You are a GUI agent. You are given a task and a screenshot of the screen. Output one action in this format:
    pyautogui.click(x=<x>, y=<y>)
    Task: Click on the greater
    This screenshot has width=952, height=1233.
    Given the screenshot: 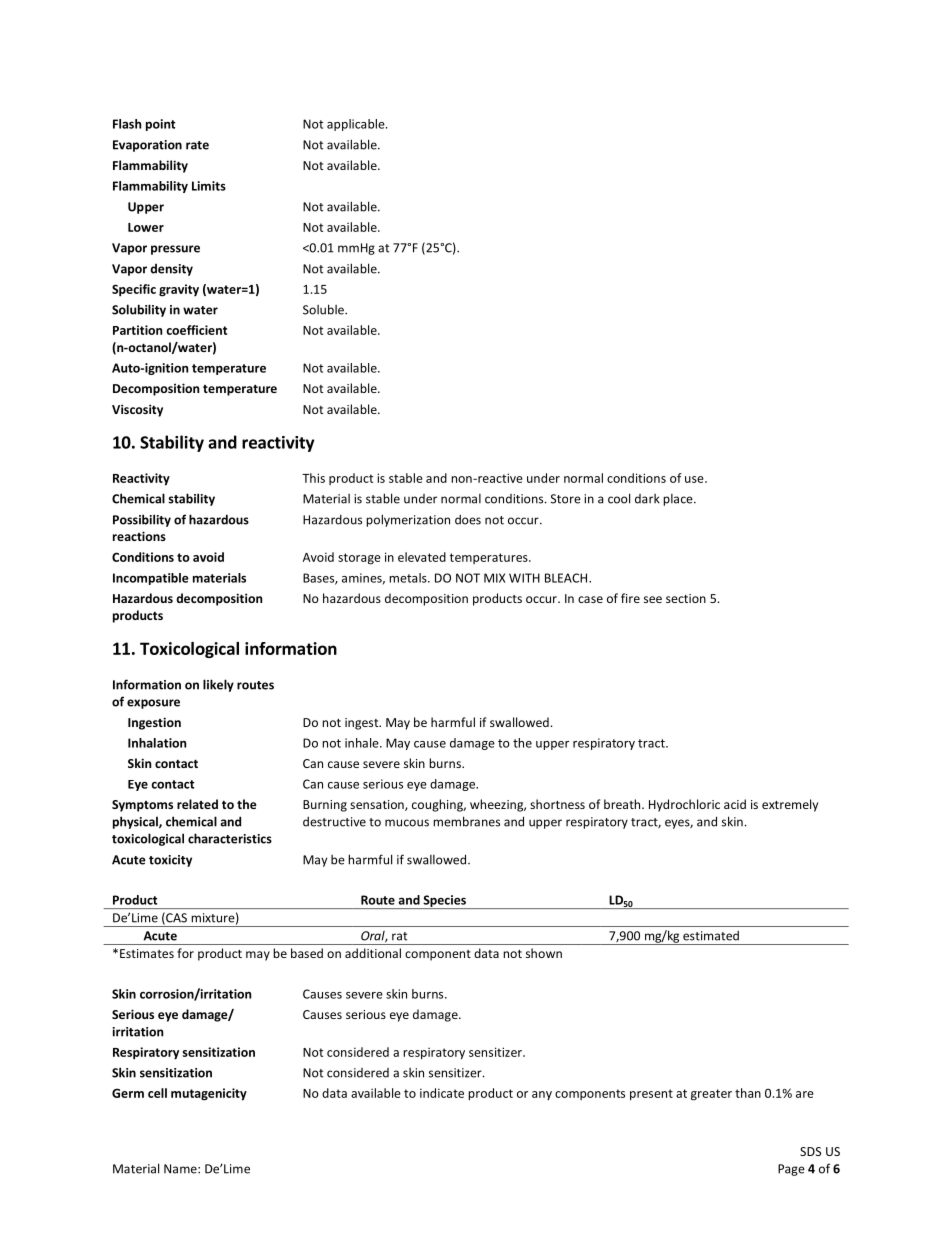 What is the action you would take?
    pyautogui.click(x=711, y=1095)
